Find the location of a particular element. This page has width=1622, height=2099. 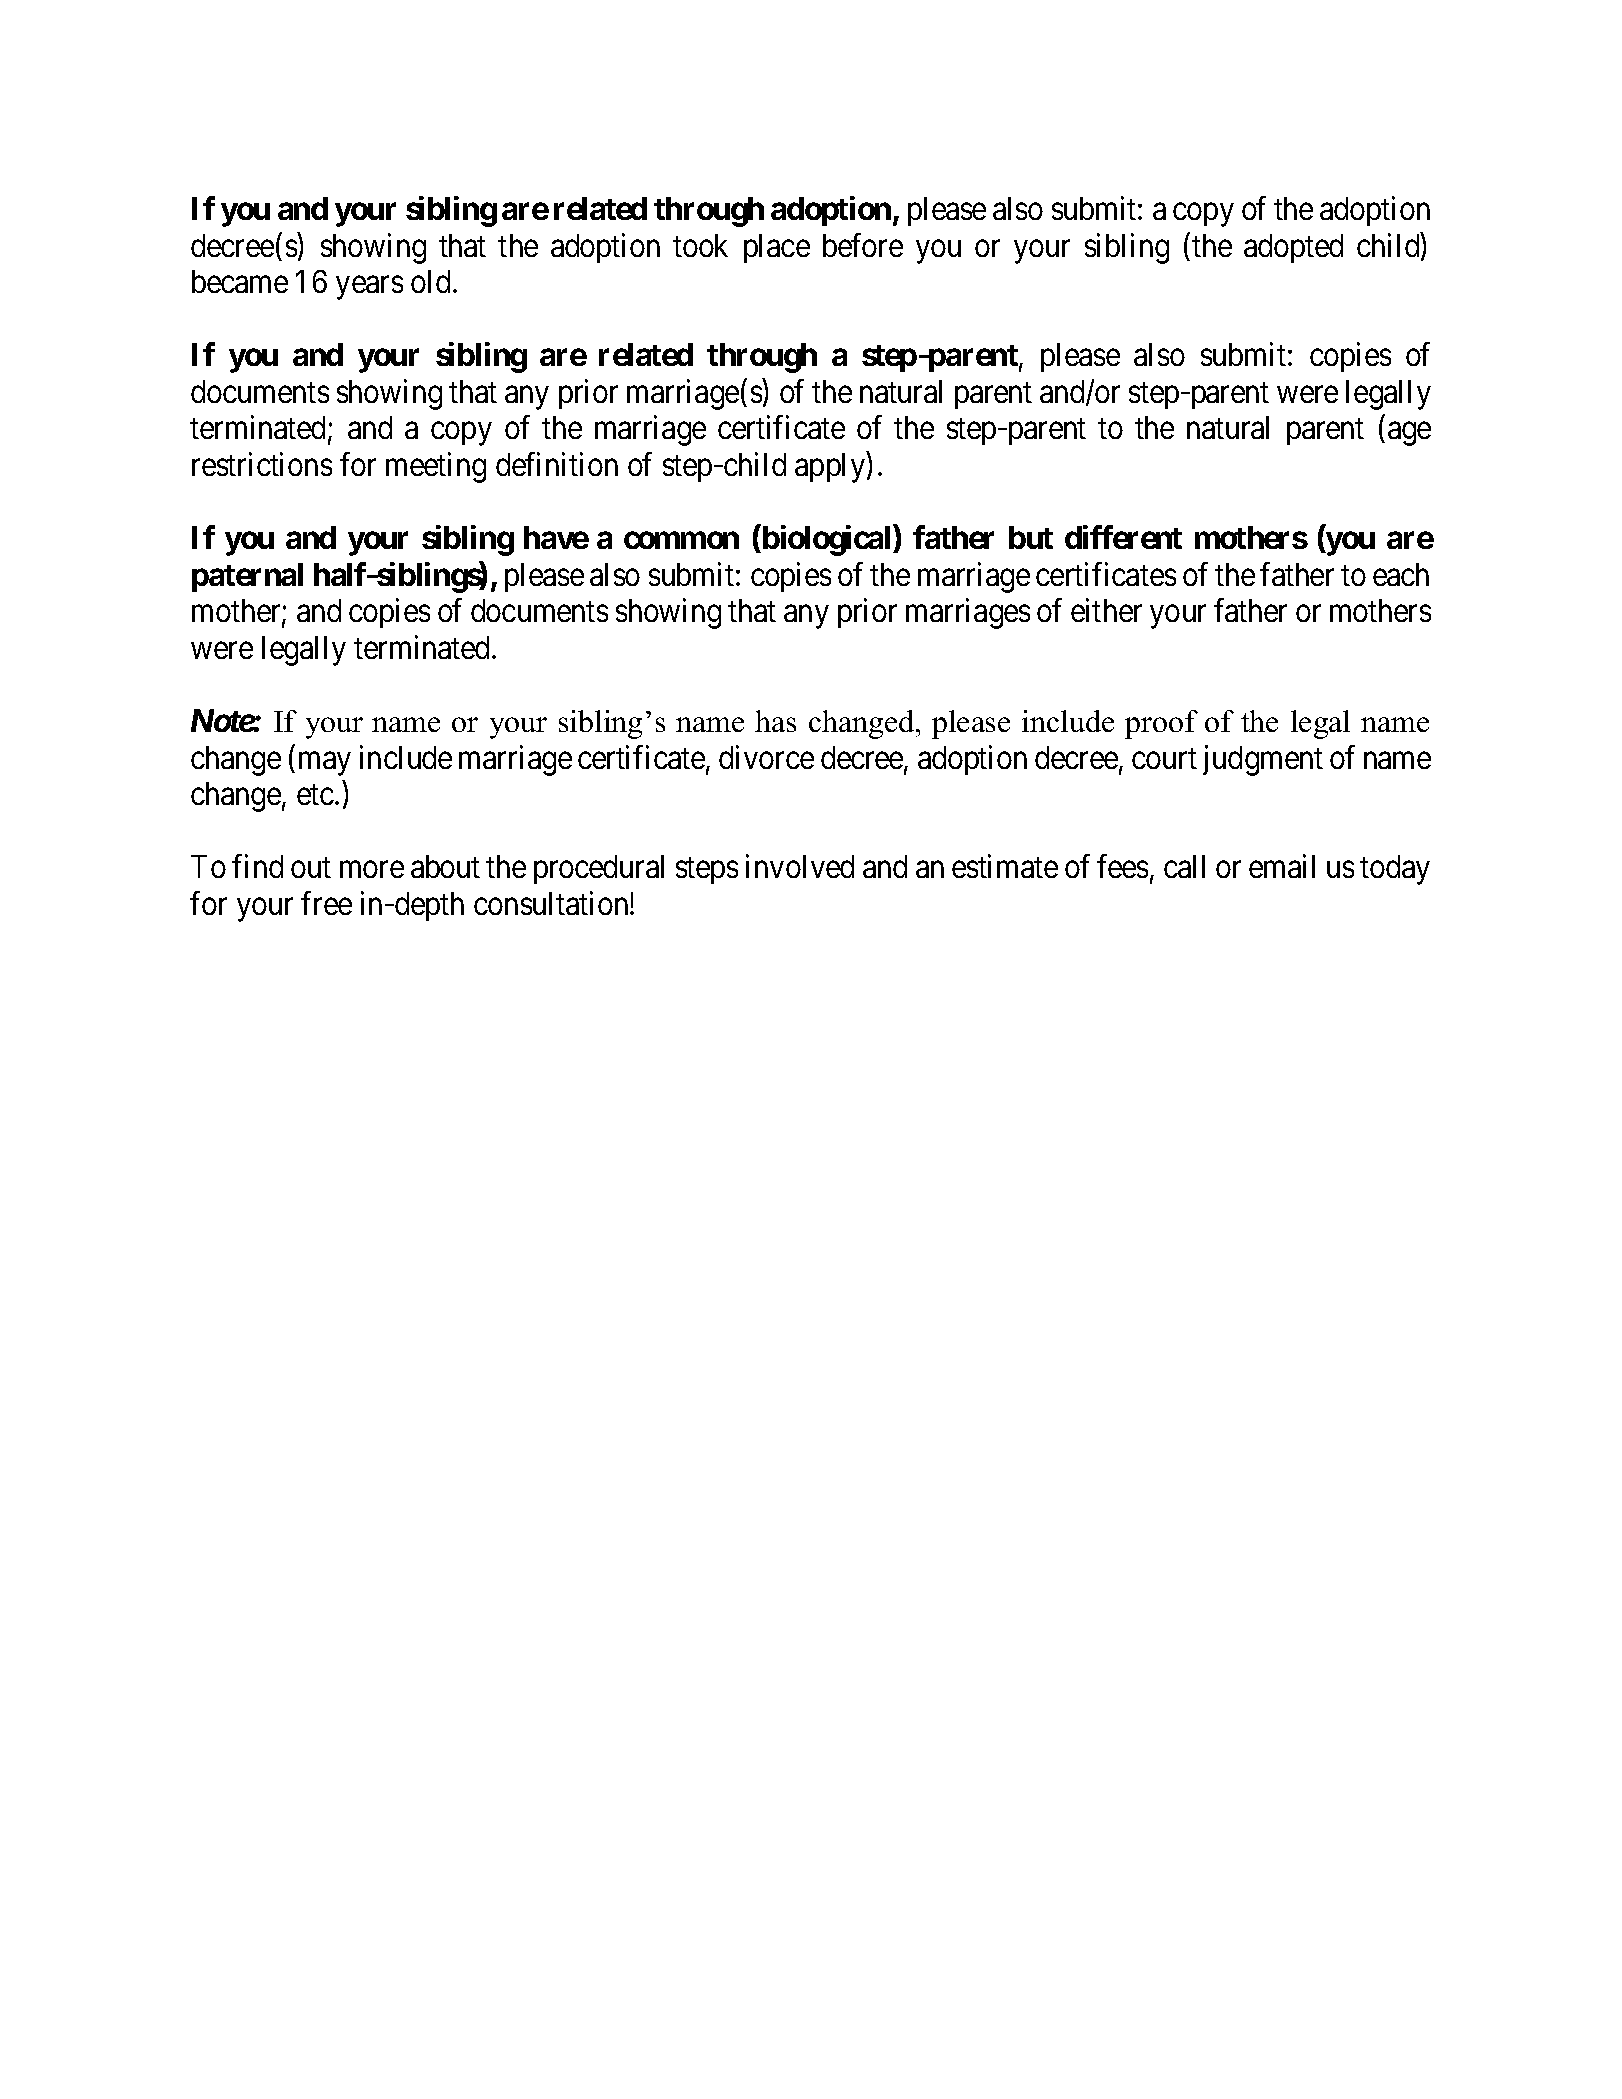

has is located at coordinates (775, 721).
